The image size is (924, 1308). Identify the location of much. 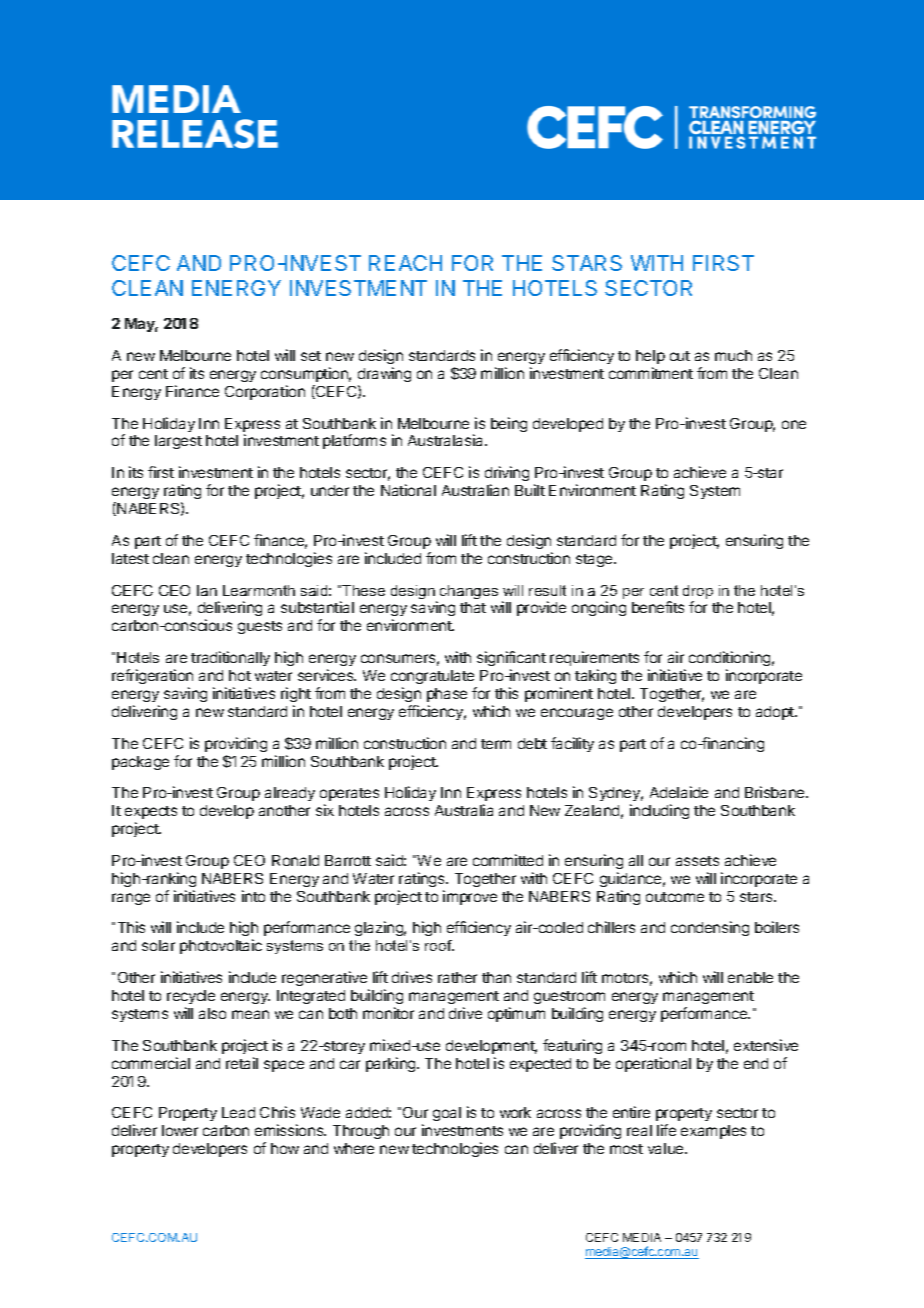
(733, 355).
